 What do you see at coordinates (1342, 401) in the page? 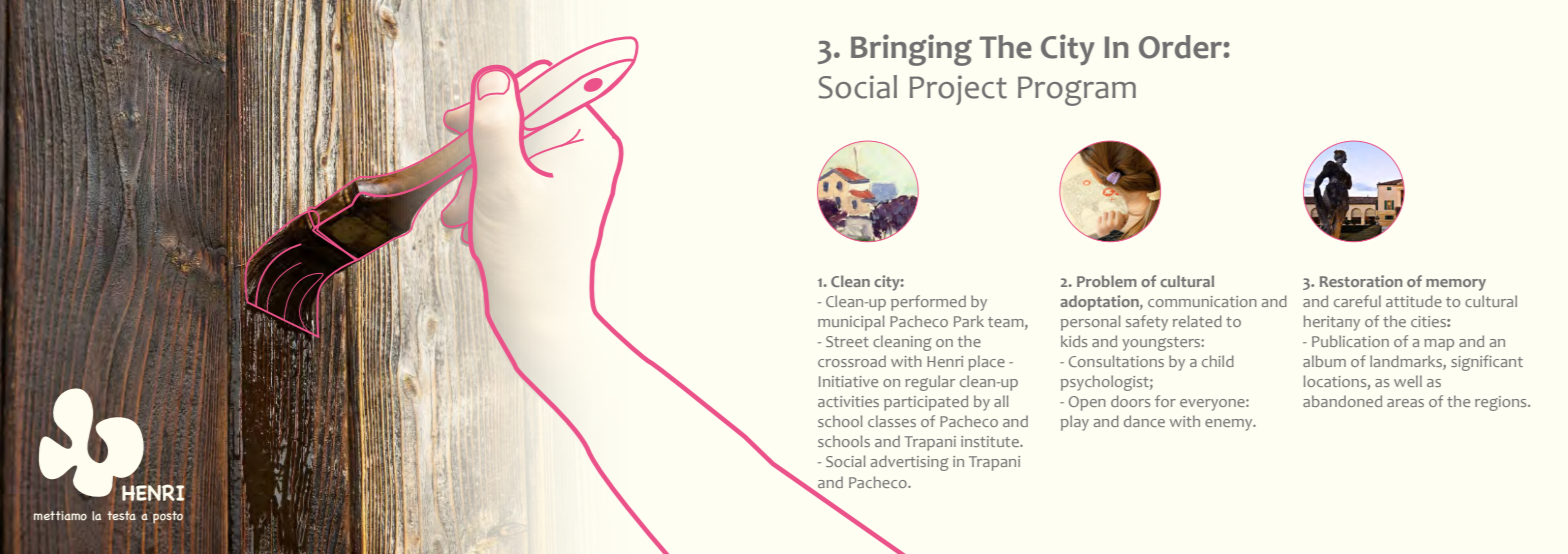
I see `abandoned` at bounding box center [1342, 401].
